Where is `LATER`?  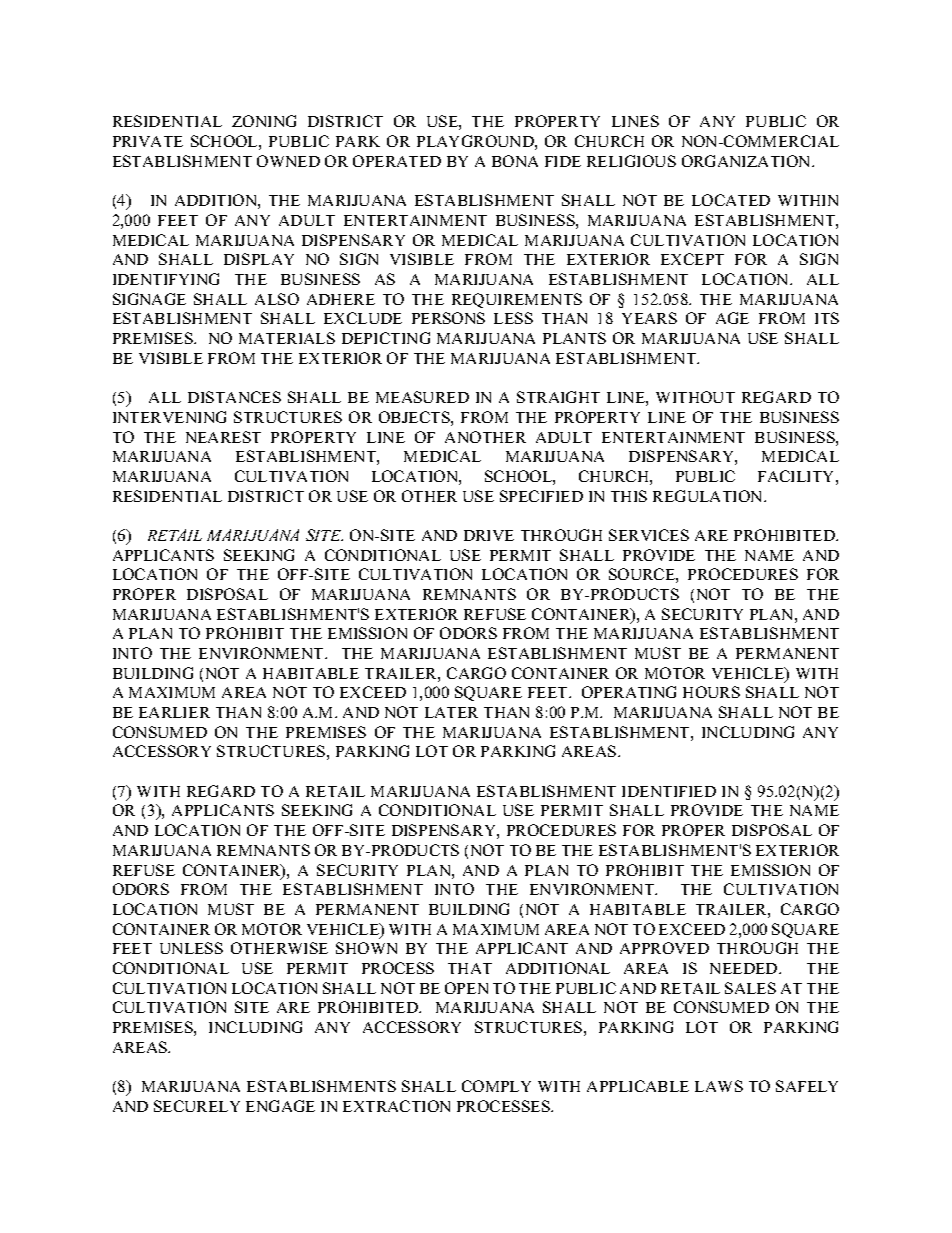 LATER is located at coordinates (451, 712).
